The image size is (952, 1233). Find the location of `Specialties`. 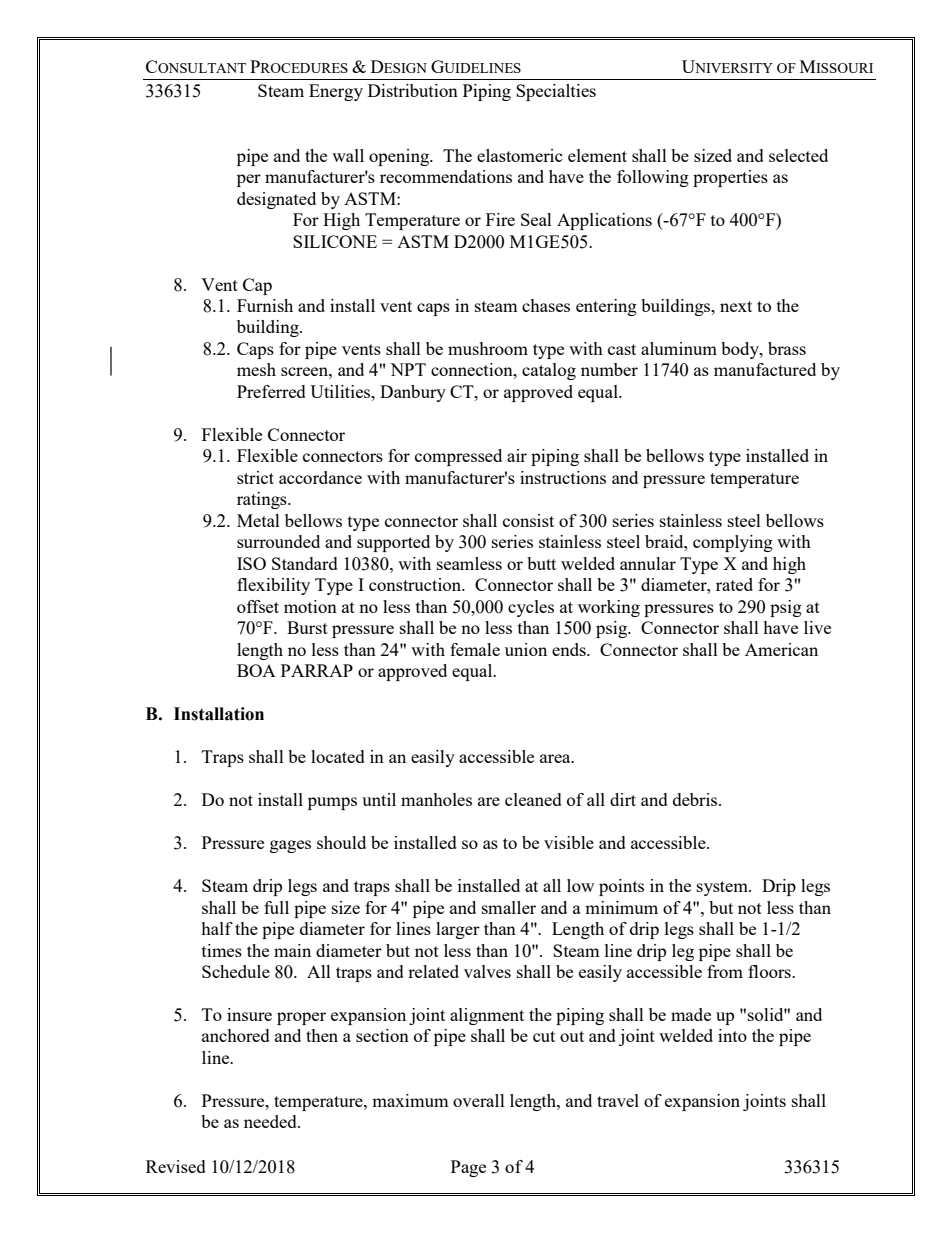

Specialties is located at coordinates (556, 92).
